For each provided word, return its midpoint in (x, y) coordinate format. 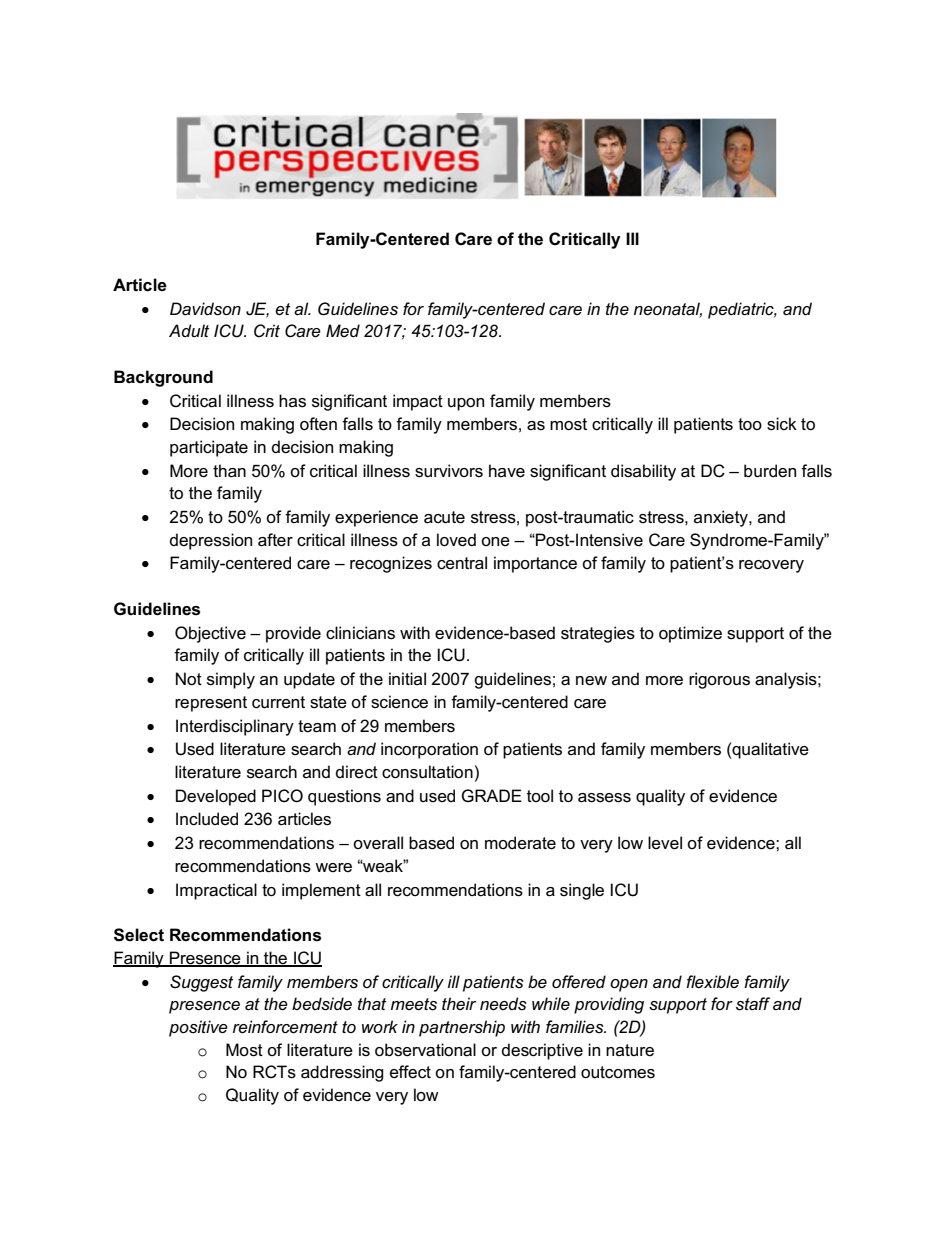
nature (630, 1050)
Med (343, 330)
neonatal (668, 309)
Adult (189, 330)
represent (211, 704)
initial (407, 678)
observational (425, 1050)
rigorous (719, 680)
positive (198, 1028)
